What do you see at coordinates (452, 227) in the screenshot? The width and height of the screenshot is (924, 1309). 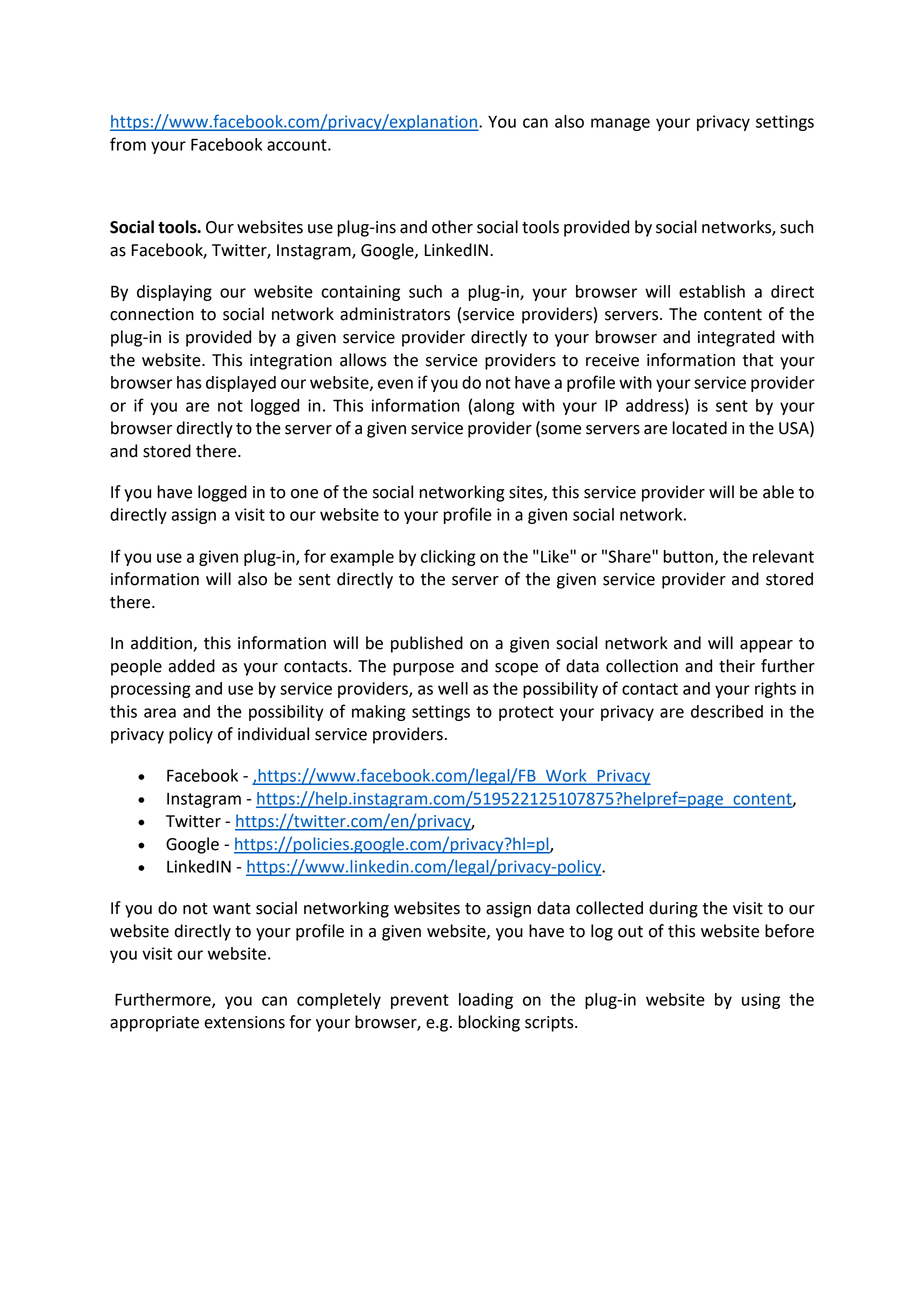 I see `other` at bounding box center [452, 227].
